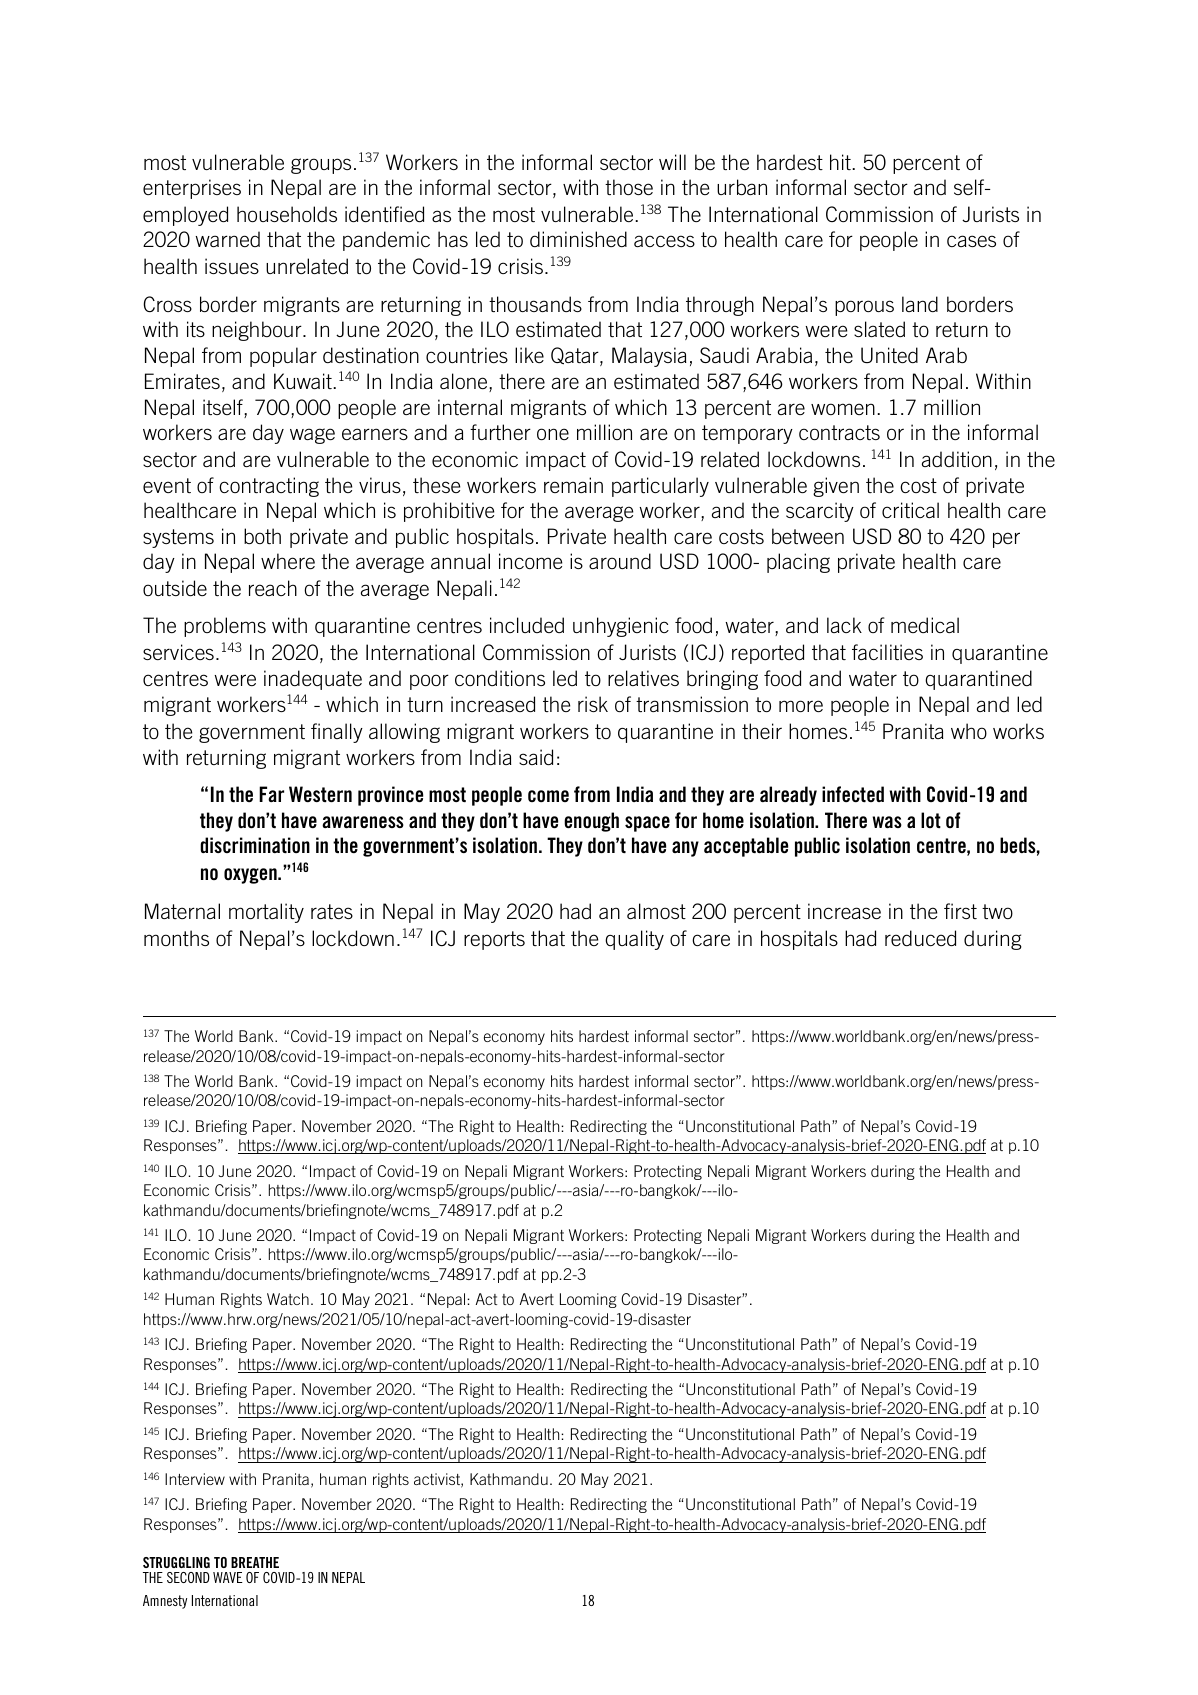 The height and width of the screenshot is (1695, 1198). What do you see at coordinates (920, 938) in the screenshot?
I see `reduced` at bounding box center [920, 938].
